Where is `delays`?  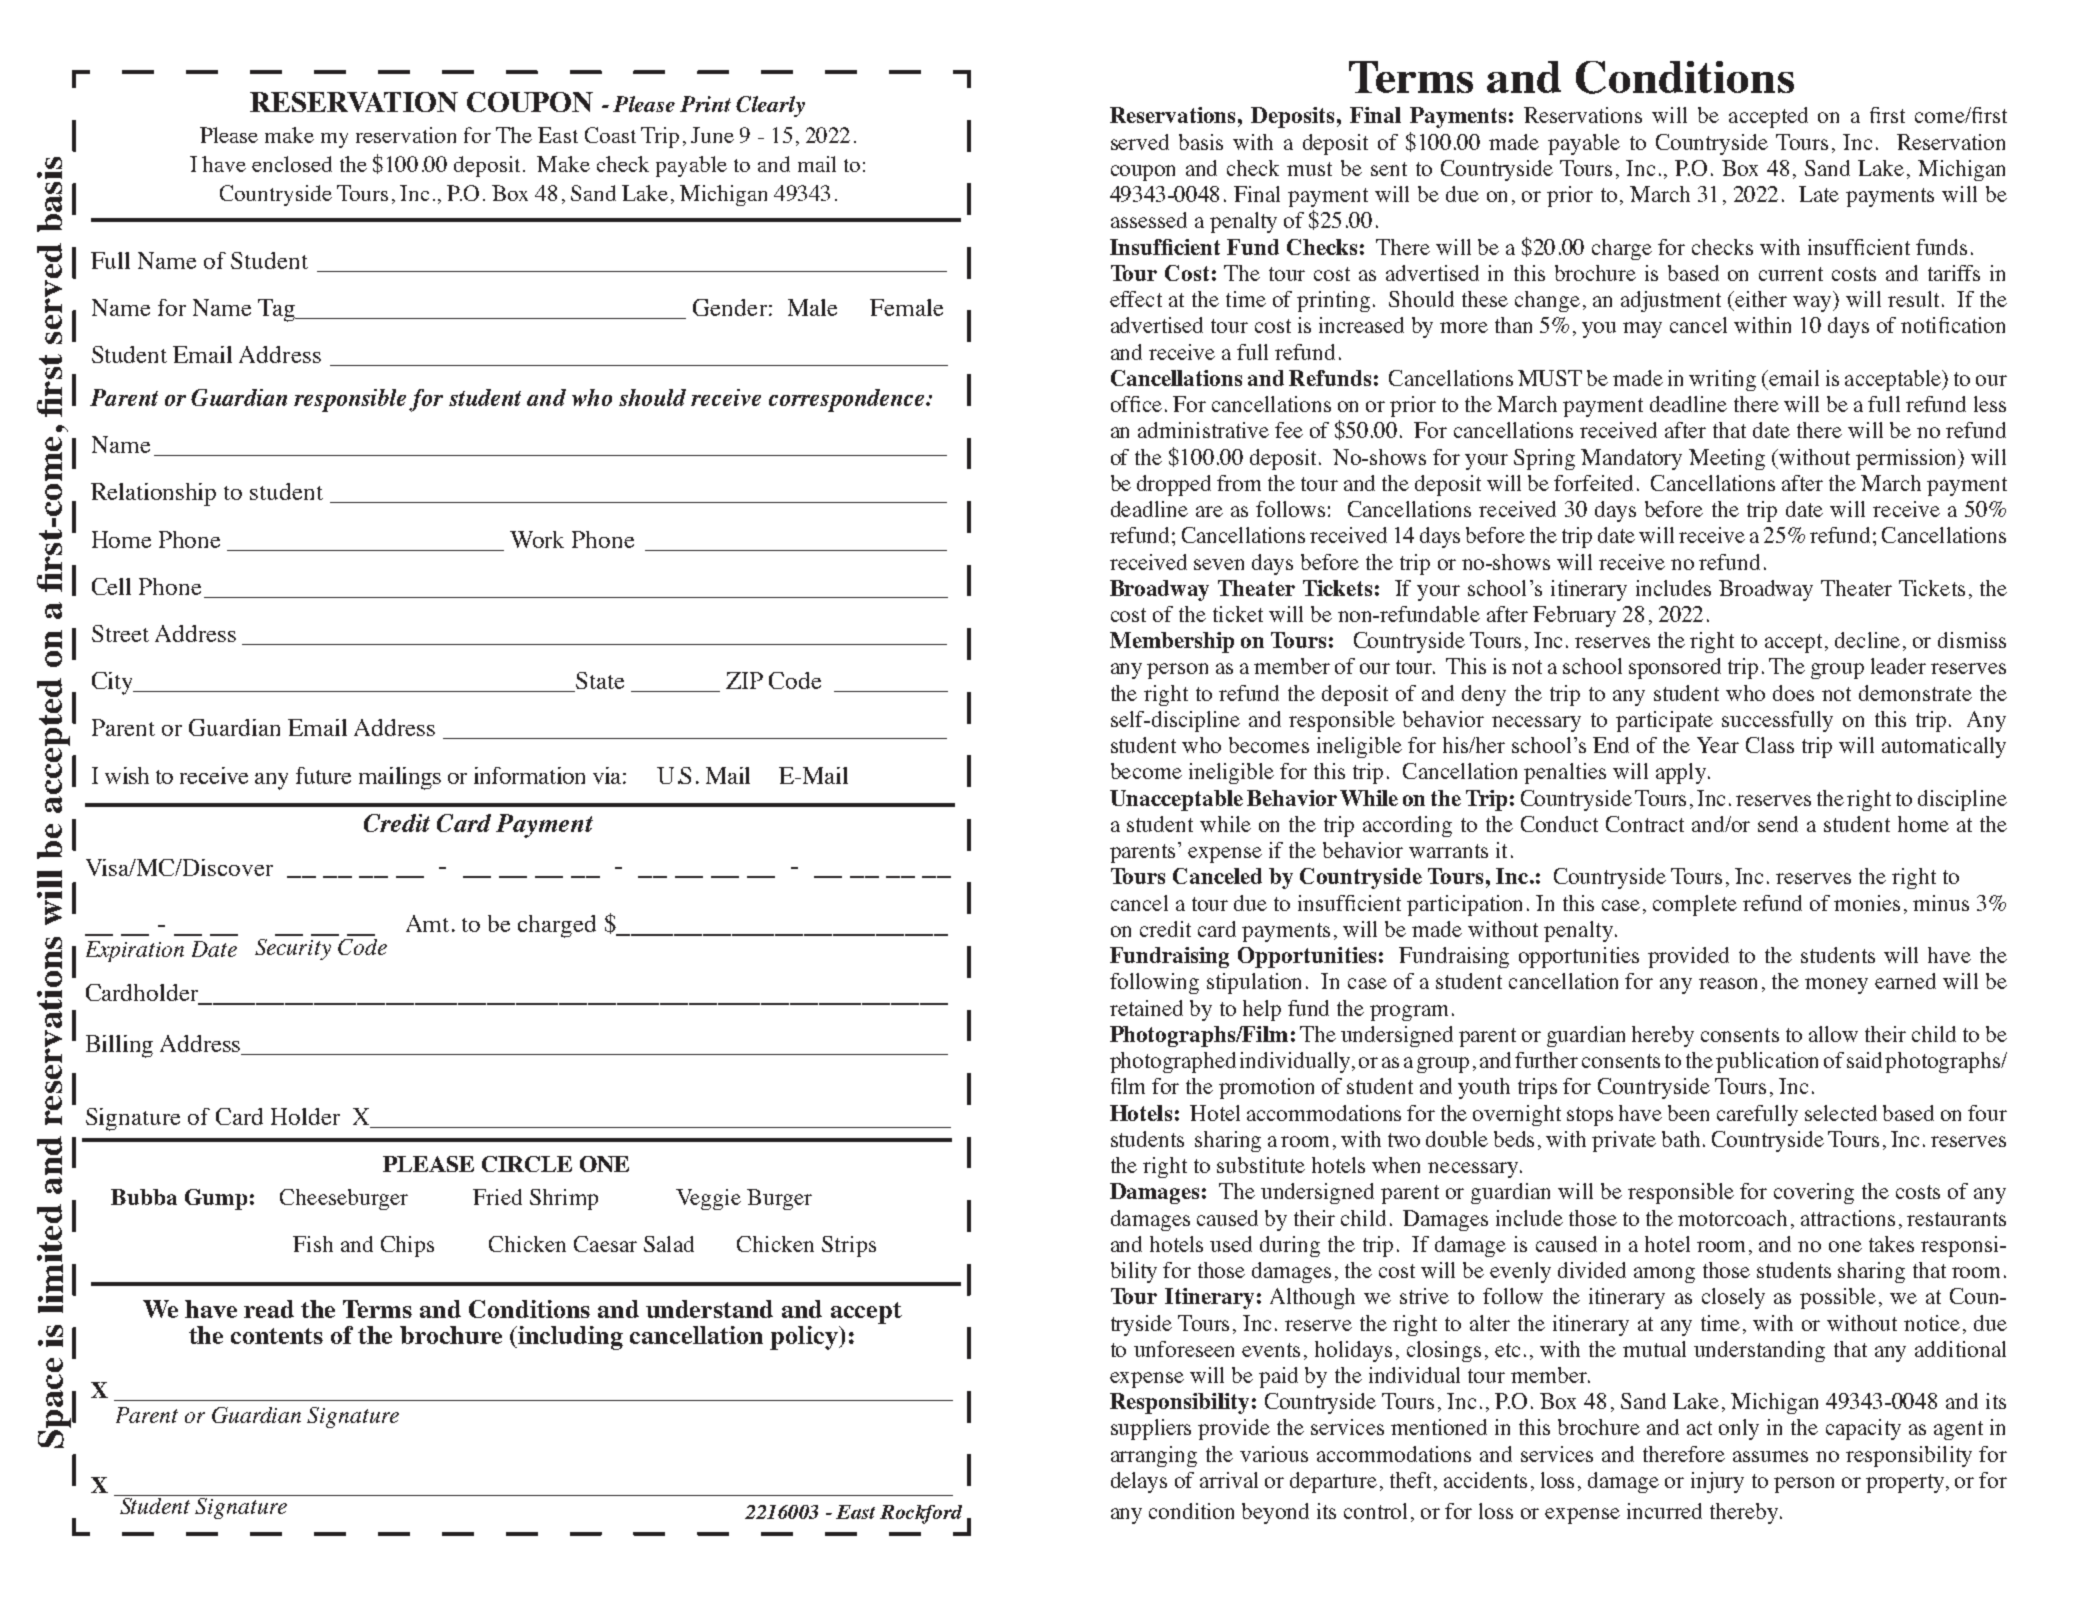 delays is located at coordinates (1139, 1482).
